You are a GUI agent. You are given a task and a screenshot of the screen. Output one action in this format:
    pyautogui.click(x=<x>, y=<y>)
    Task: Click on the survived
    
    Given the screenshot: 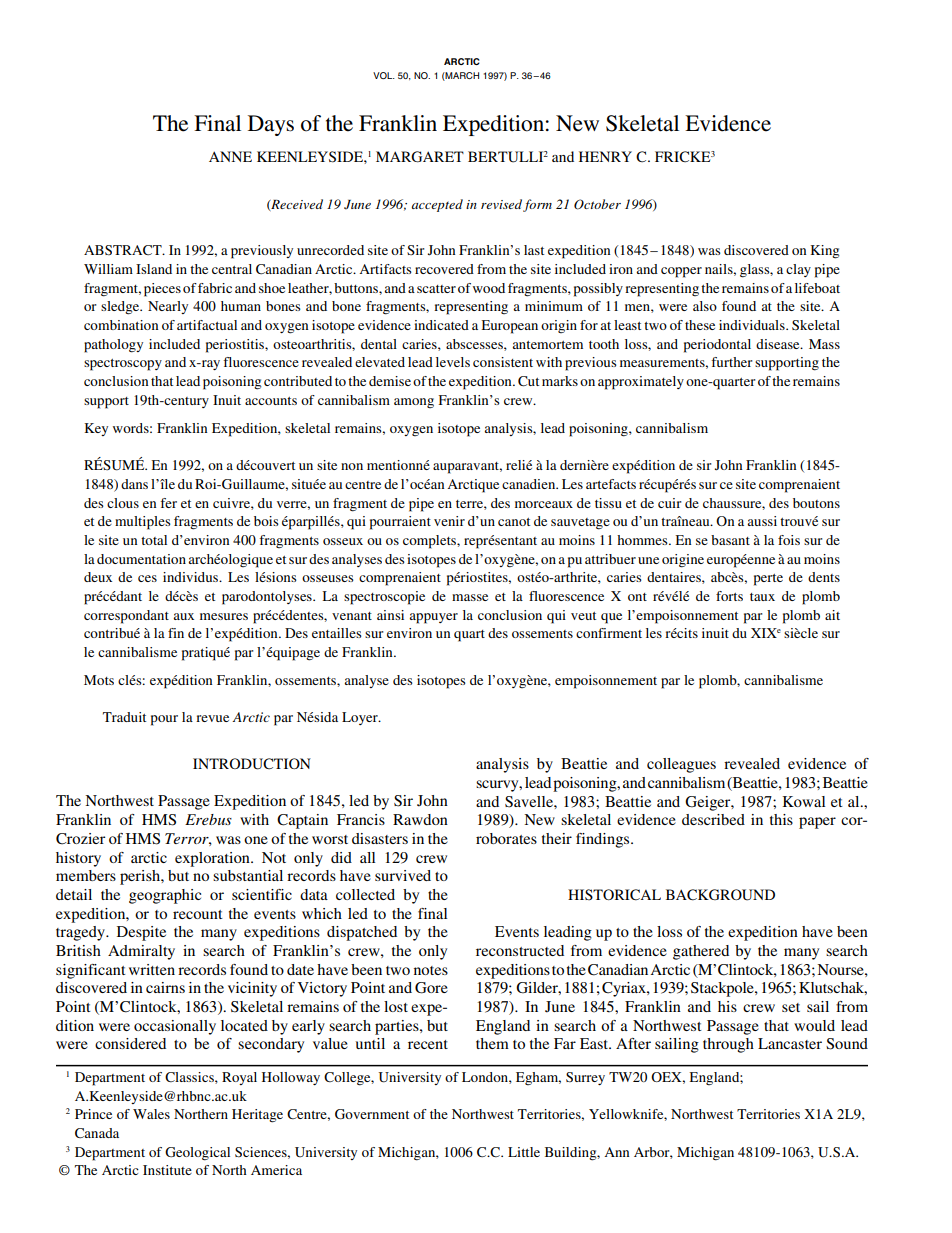 What is the action you would take?
    pyautogui.click(x=403, y=875)
